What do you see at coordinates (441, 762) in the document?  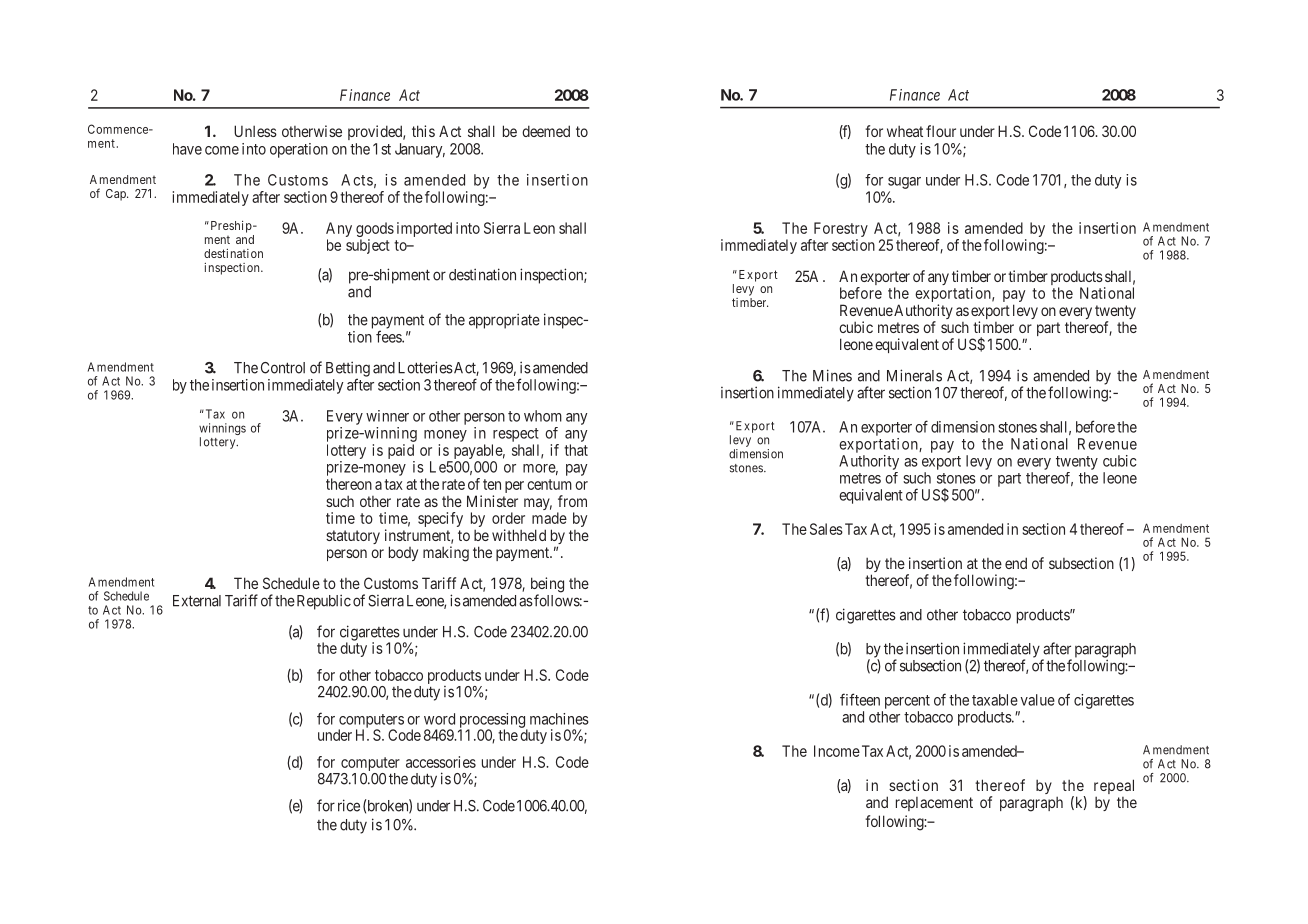 I see `accessories` at bounding box center [441, 762].
